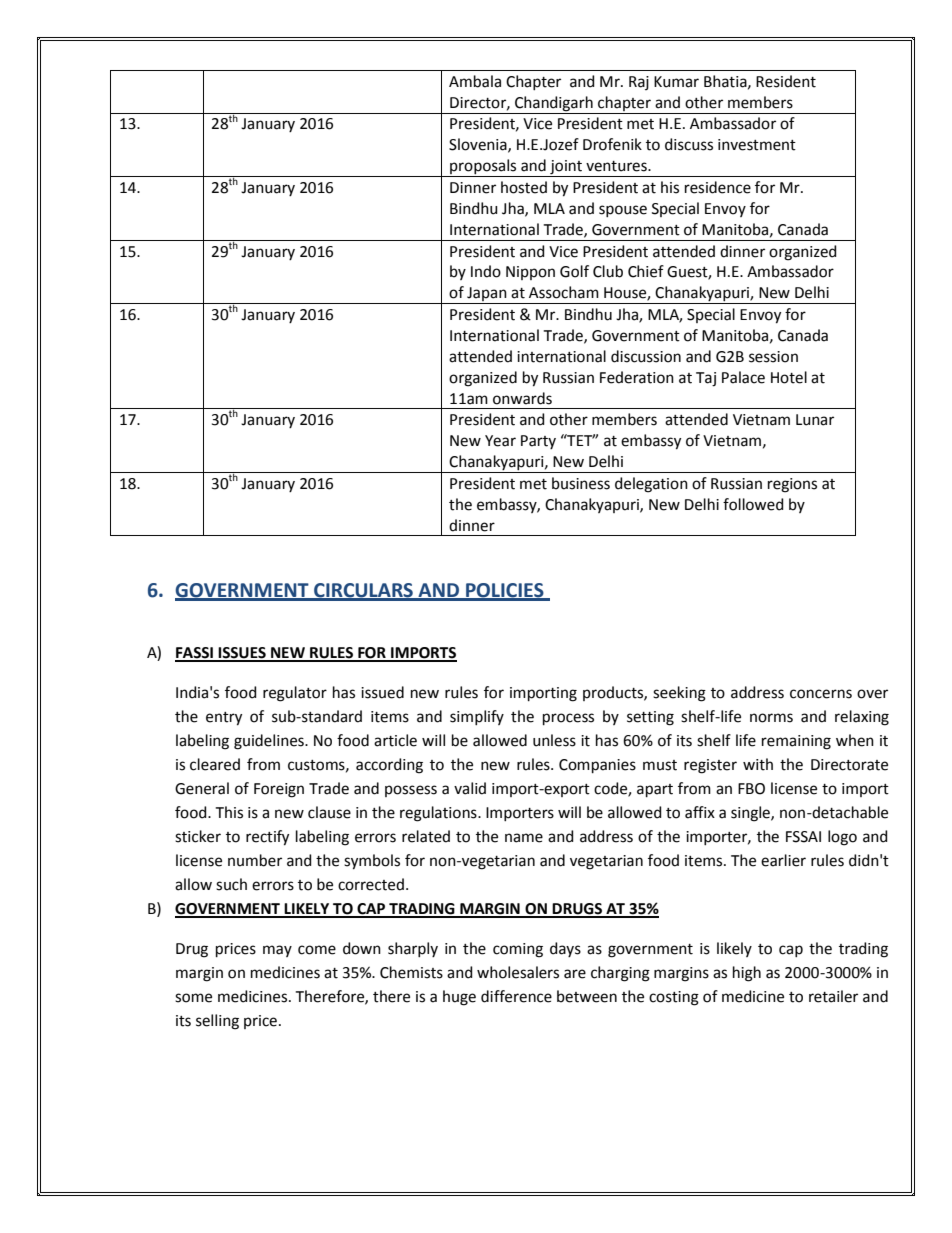 The image size is (952, 1233). What do you see at coordinates (747, 974) in the document?
I see `high` at bounding box center [747, 974].
